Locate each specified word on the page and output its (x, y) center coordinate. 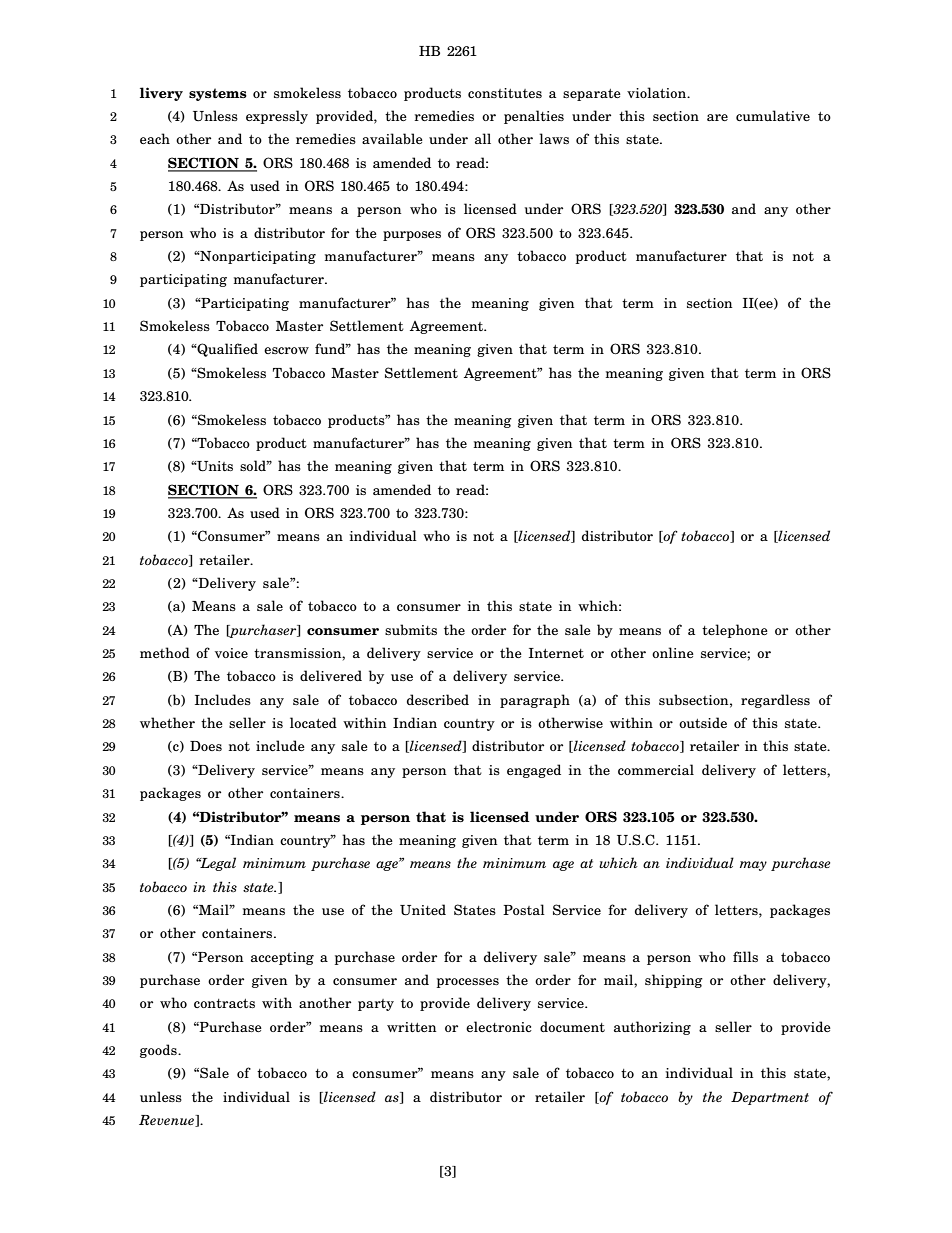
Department (770, 1098)
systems (218, 94)
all (483, 138)
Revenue (168, 1121)
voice (231, 653)
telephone (735, 631)
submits (411, 629)
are (717, 117)
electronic (499, 1026)
